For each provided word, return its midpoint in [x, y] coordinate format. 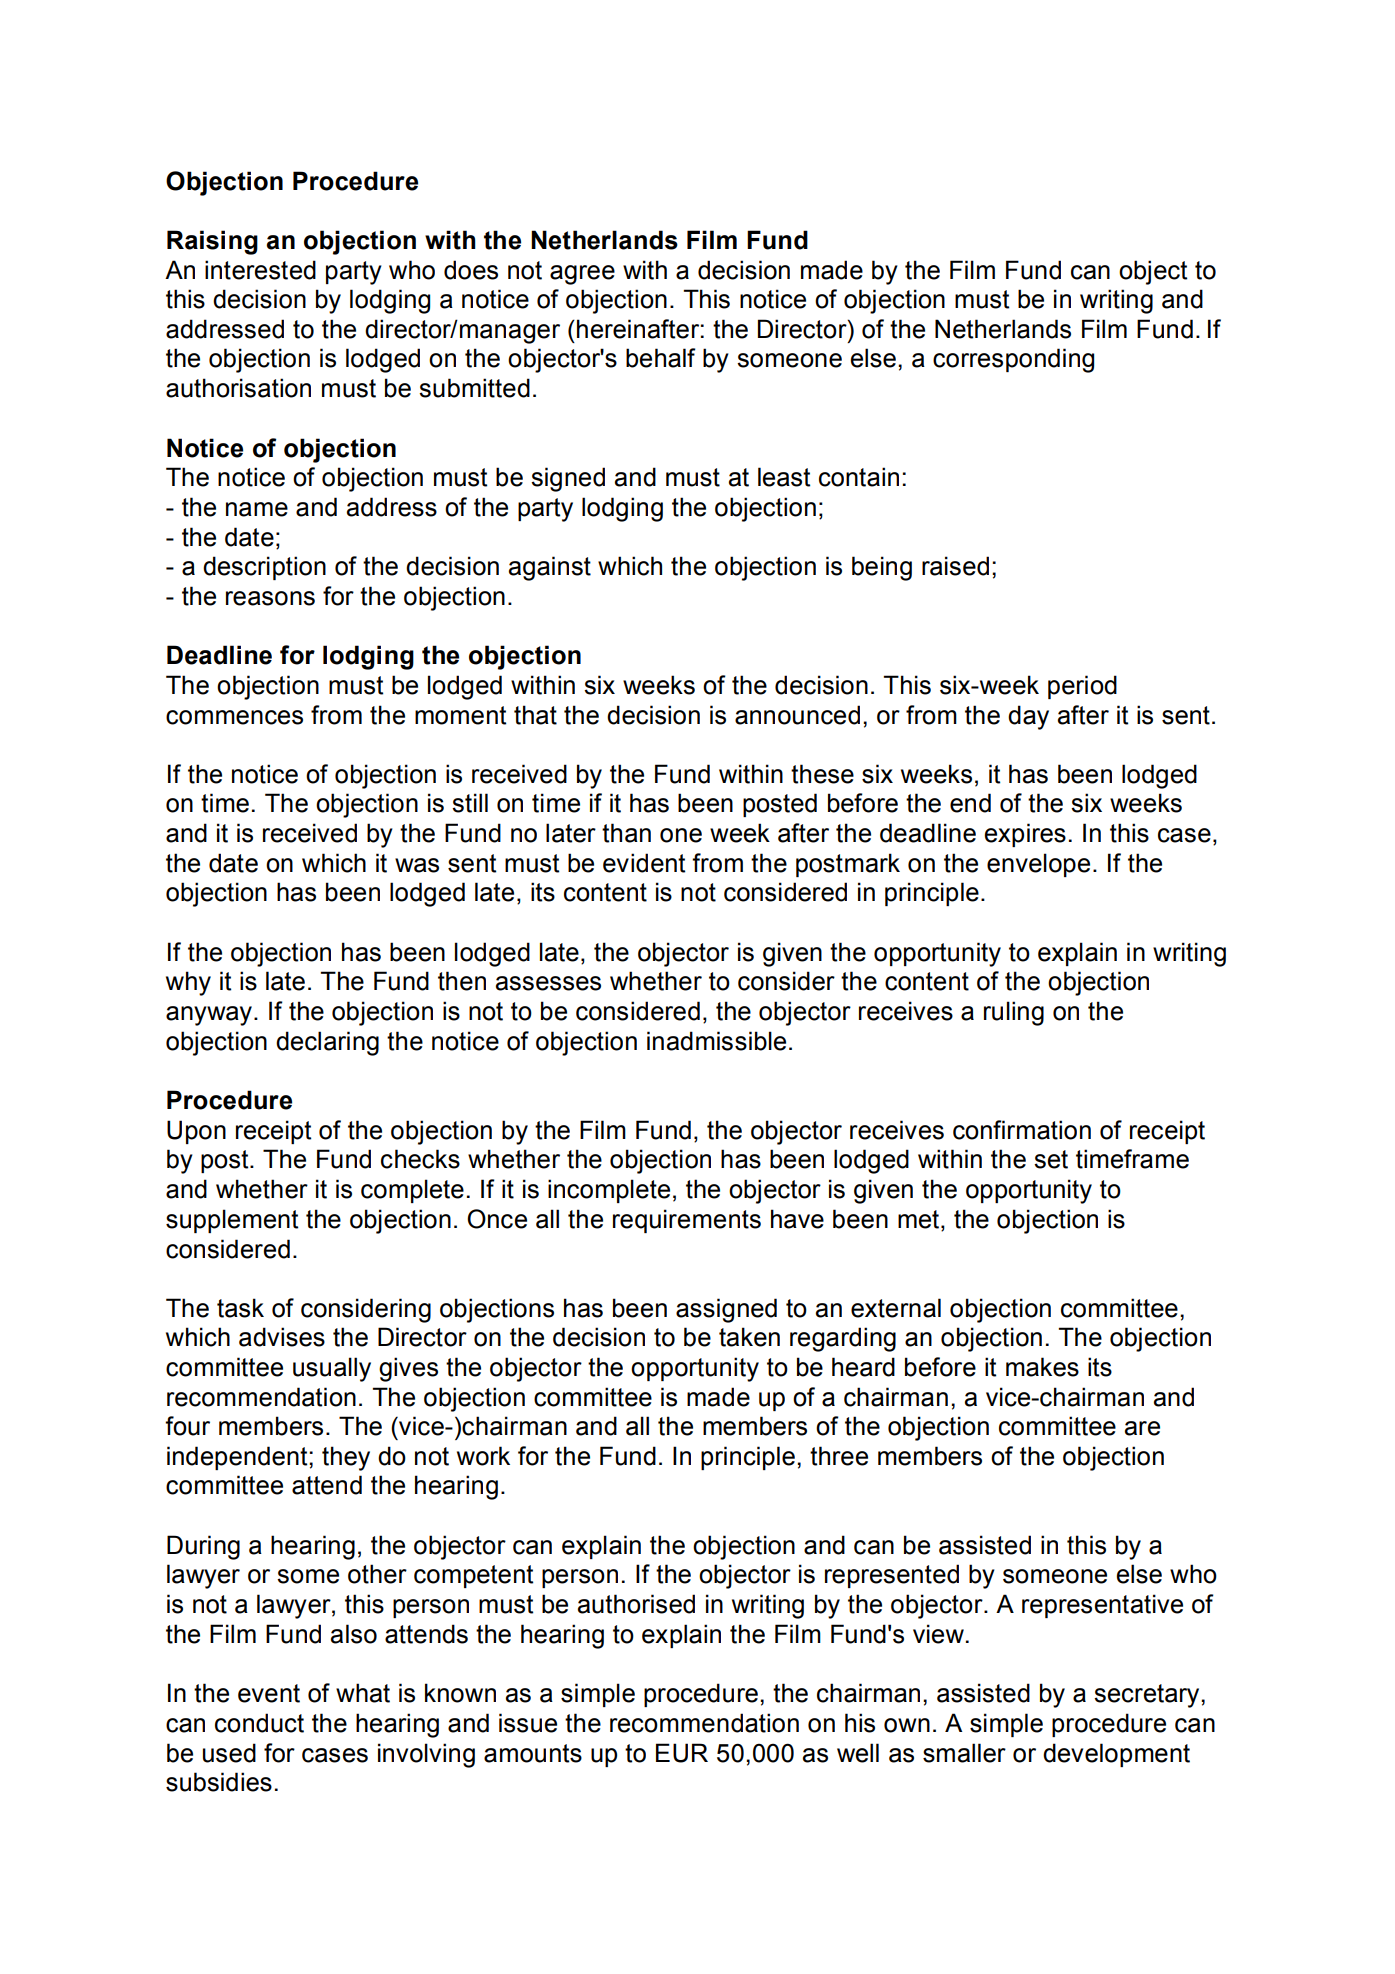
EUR [682, 1753]
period [1082, 687]
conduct [259, 1723]
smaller [964, 1753]
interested [260, 270]
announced [797, 715]
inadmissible [716, 1041]
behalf [661, 358]
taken [749, 1337]
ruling [1014, 1013]
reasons [270, 598]
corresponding [1013, 360]
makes [1042, 1367]
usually [332, 1369]
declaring [327, 1043]
